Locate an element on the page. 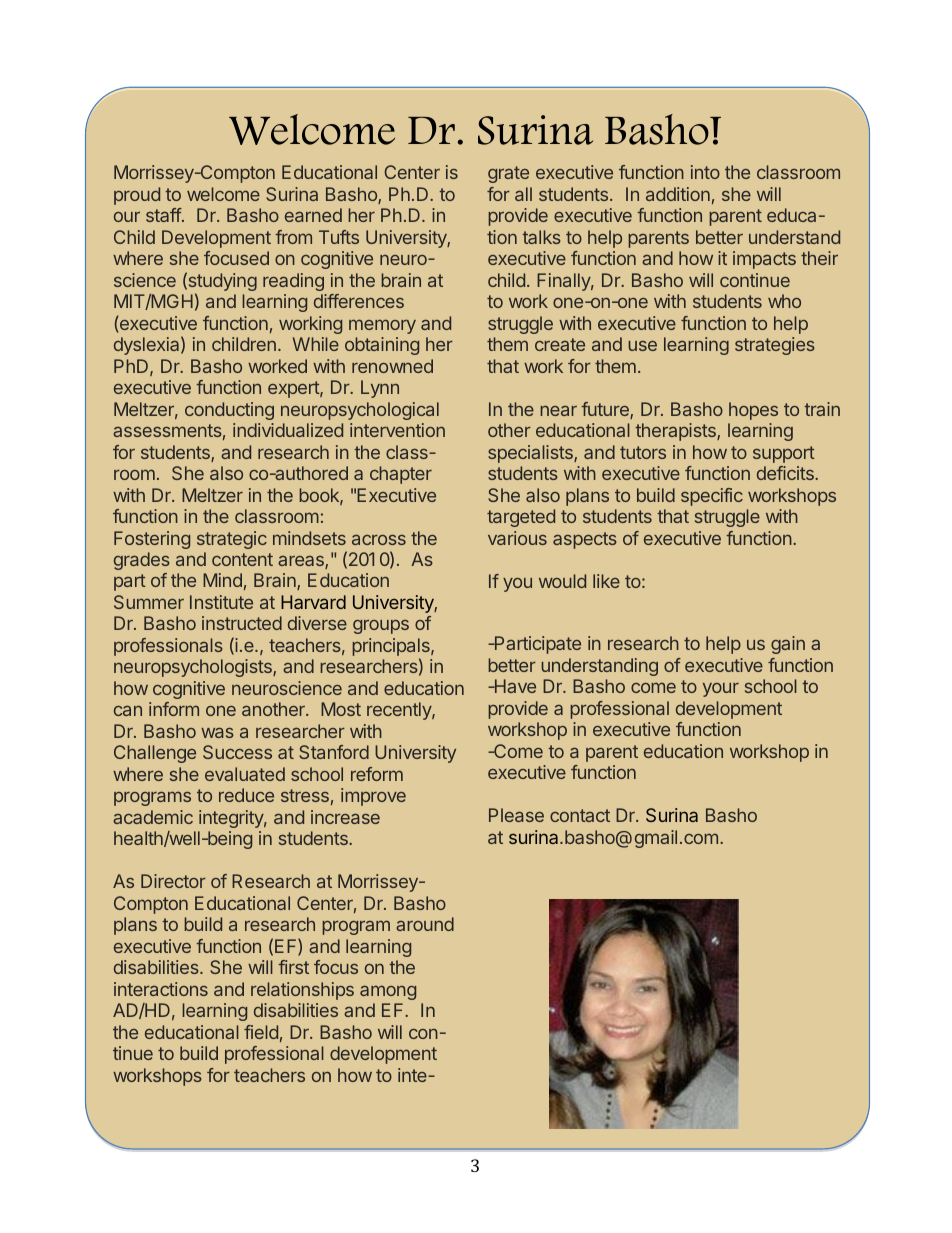 The height and width of the page is (1233, 952). staff is located at coordinates (164, 215).
